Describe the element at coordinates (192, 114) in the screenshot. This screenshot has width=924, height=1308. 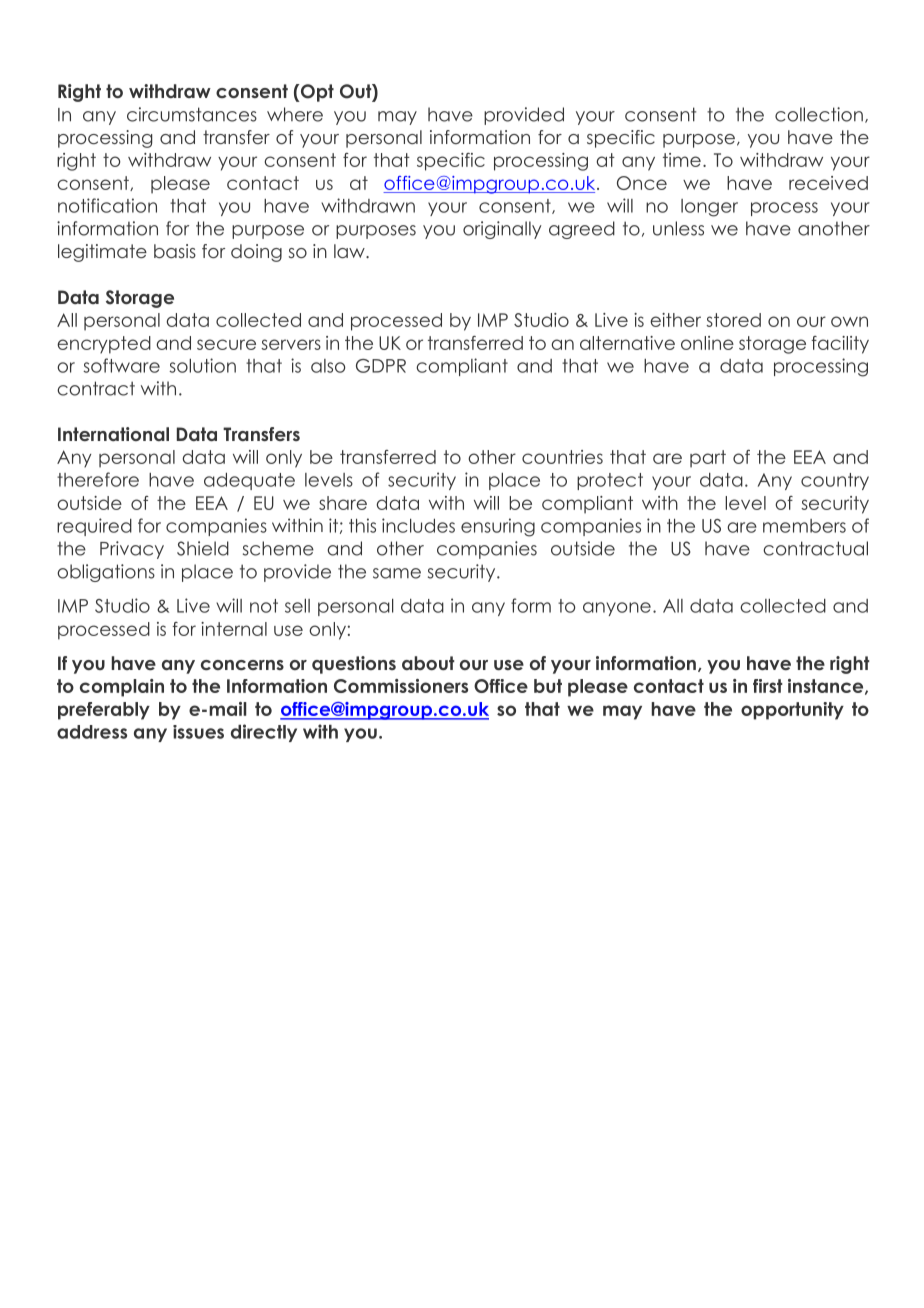
I see `circumstances` at that location.
